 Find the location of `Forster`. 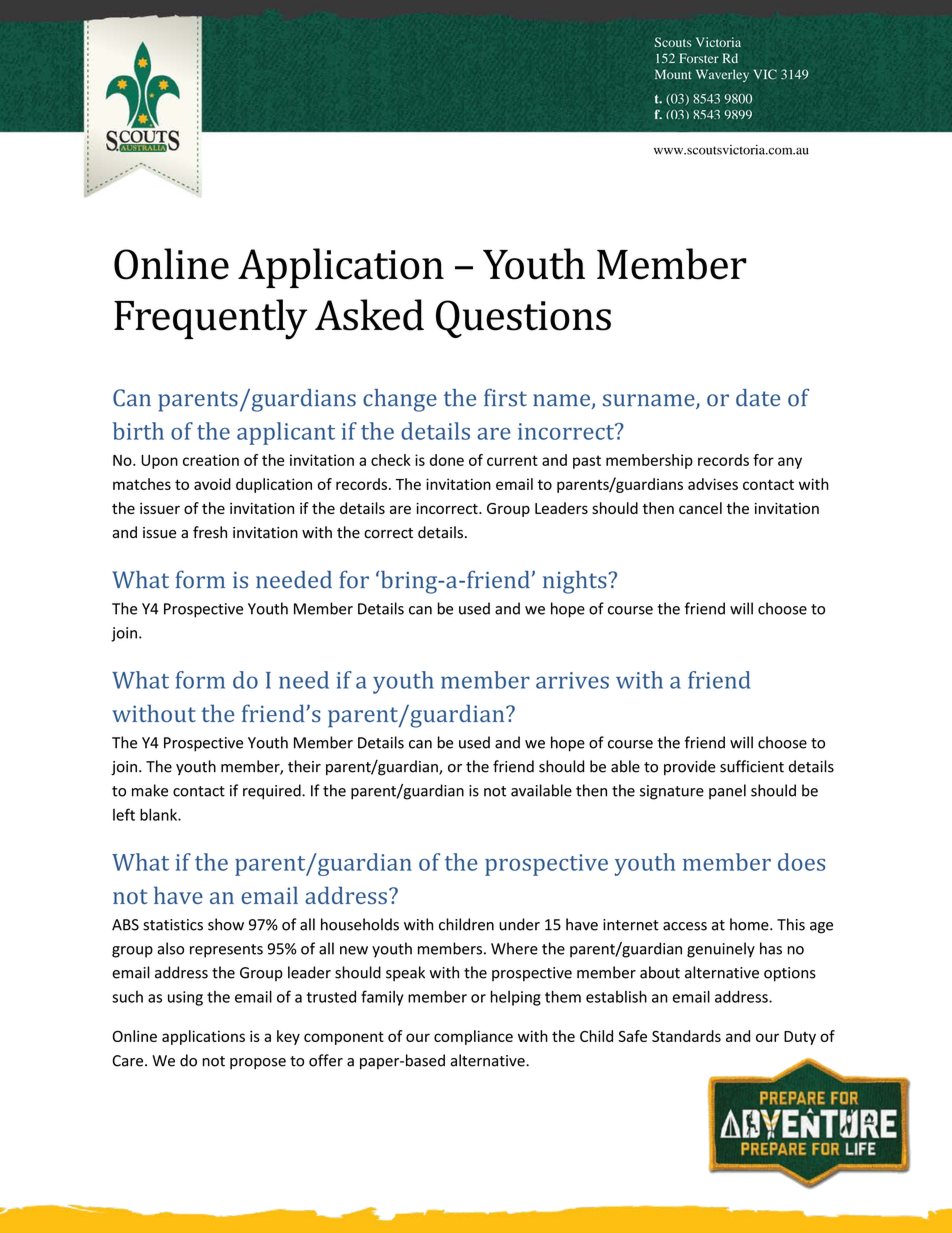

Forster is located at coordinates (699, 58).
